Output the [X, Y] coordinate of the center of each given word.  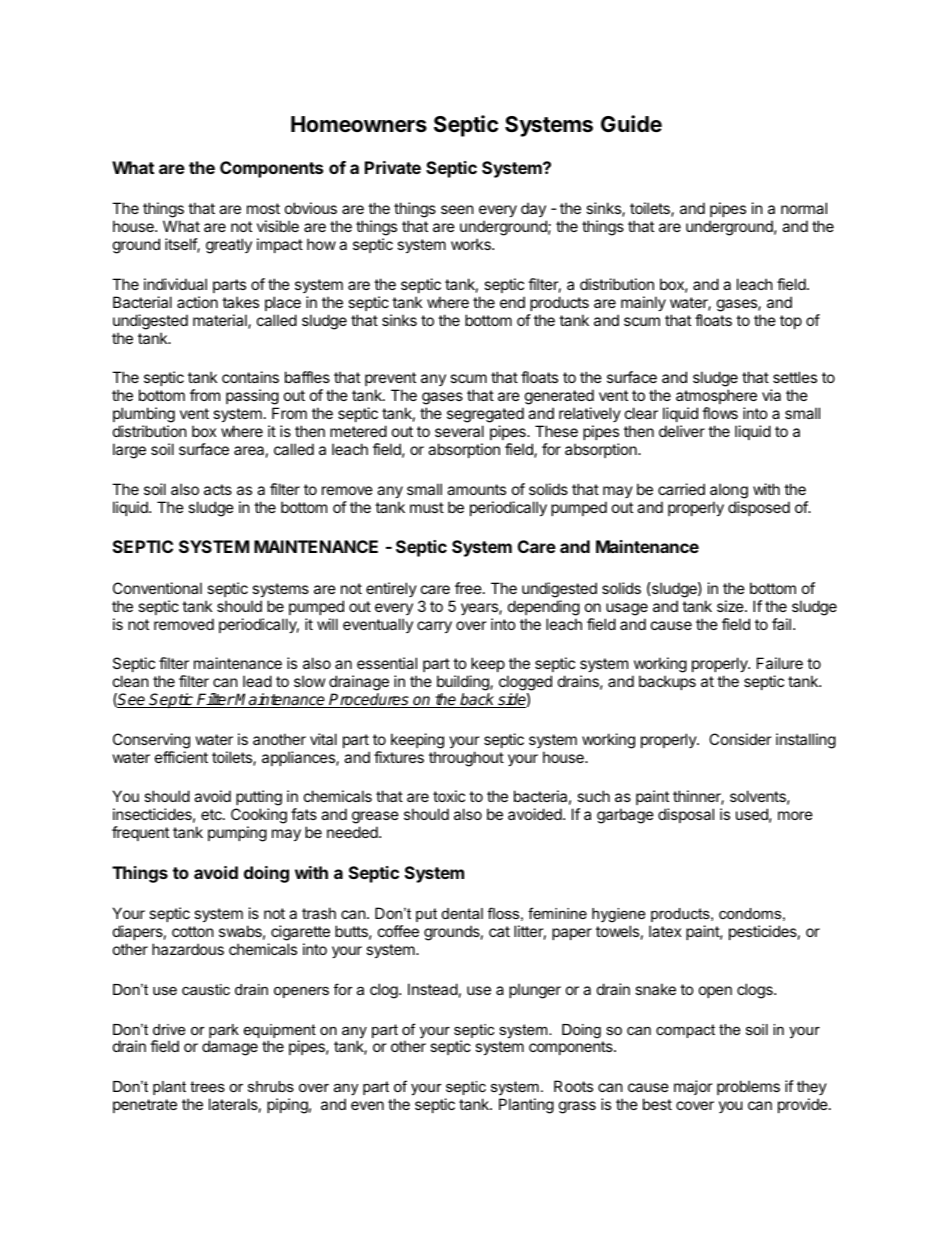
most [263, 208]
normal [804, 208]
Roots [573, 1086]
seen [457, 209]
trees [207, 1086]
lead [257, 681]
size [731, 606]
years [480, 609]
